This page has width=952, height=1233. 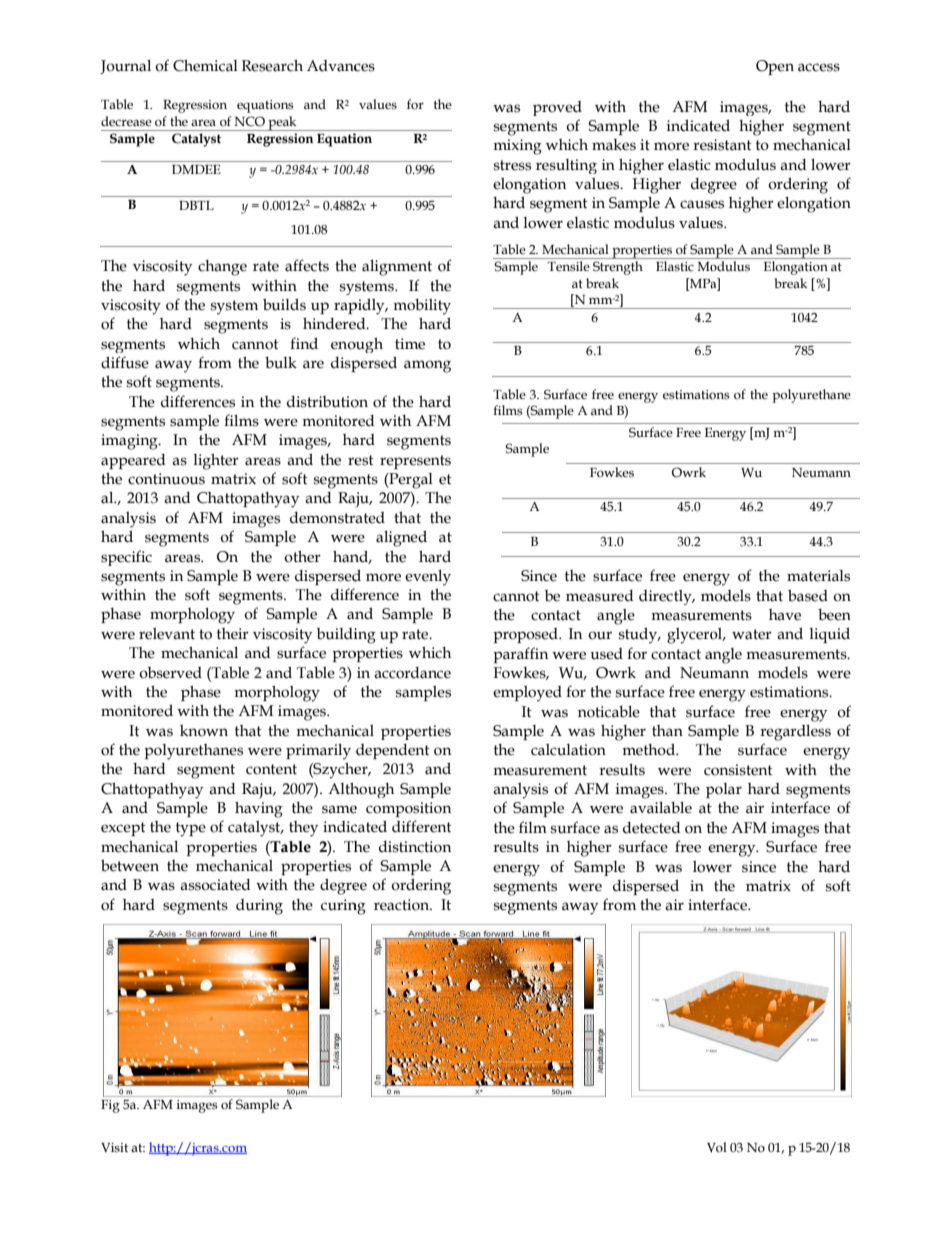 What do you see at coordinates (170, 673) in the page?
I see `observed` at bounding box center [170, 673].
